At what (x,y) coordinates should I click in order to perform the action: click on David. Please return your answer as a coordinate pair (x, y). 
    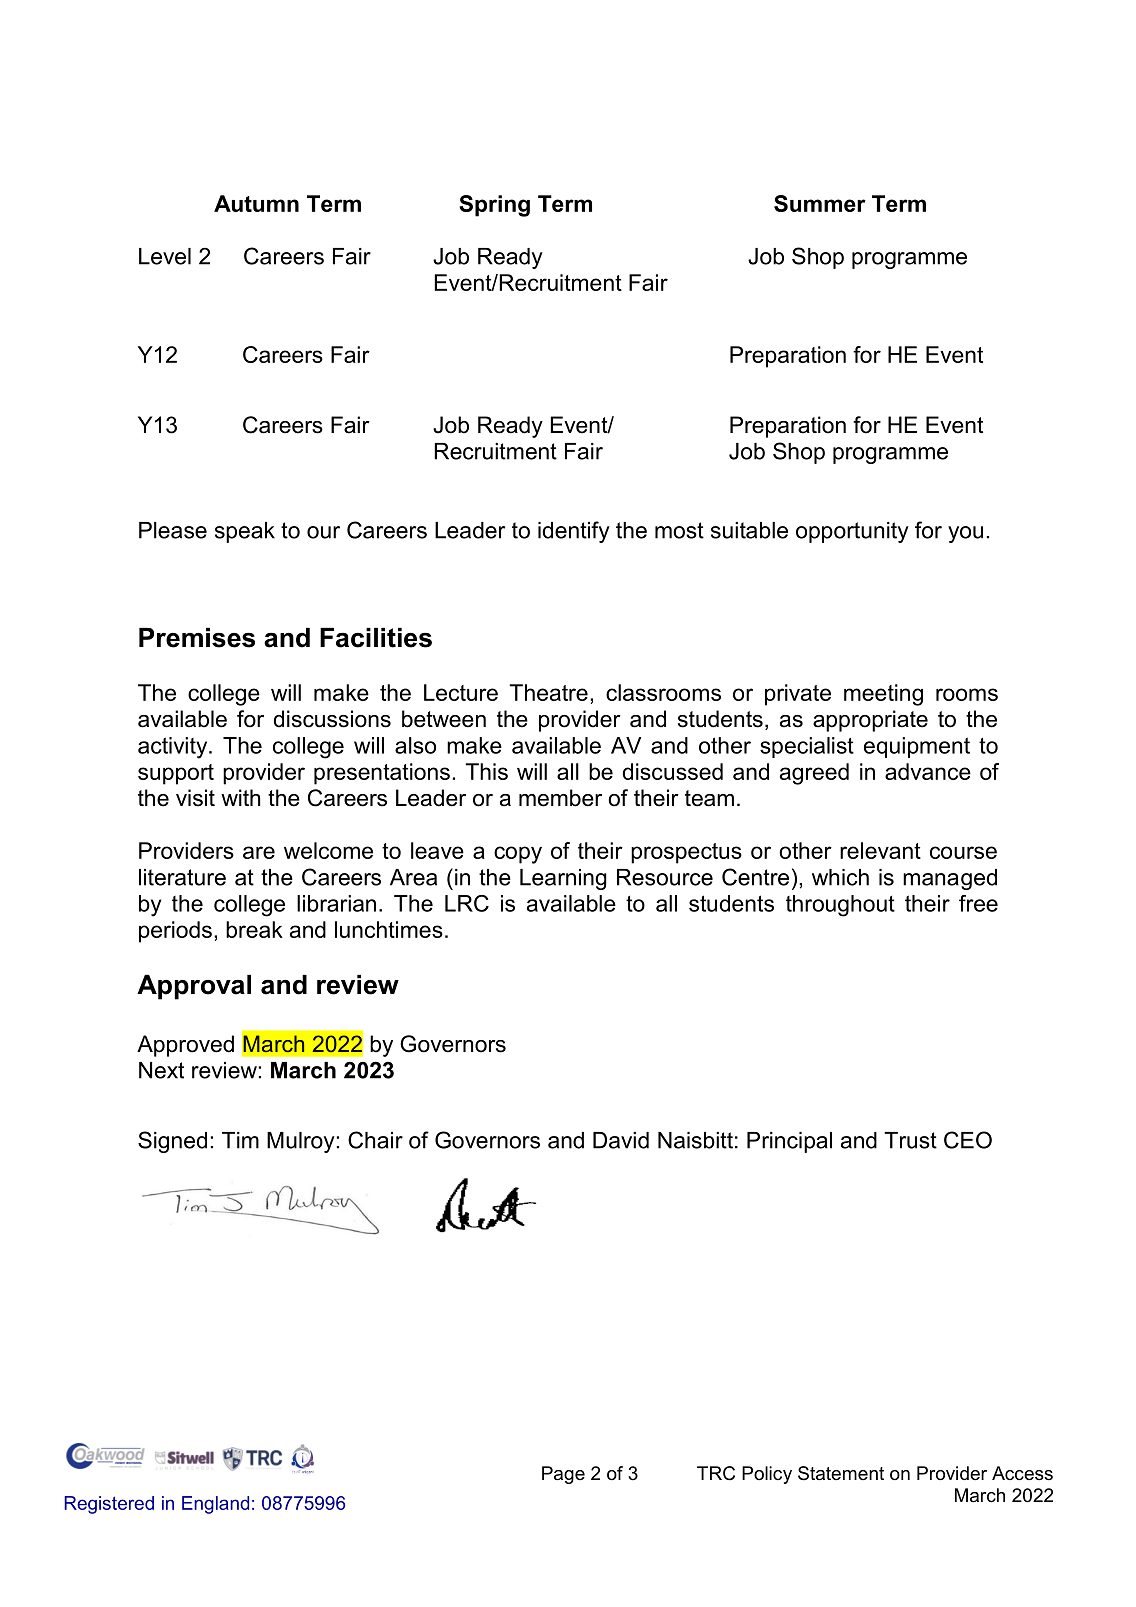
    Looking at the image, I should click on (621, 1140).
